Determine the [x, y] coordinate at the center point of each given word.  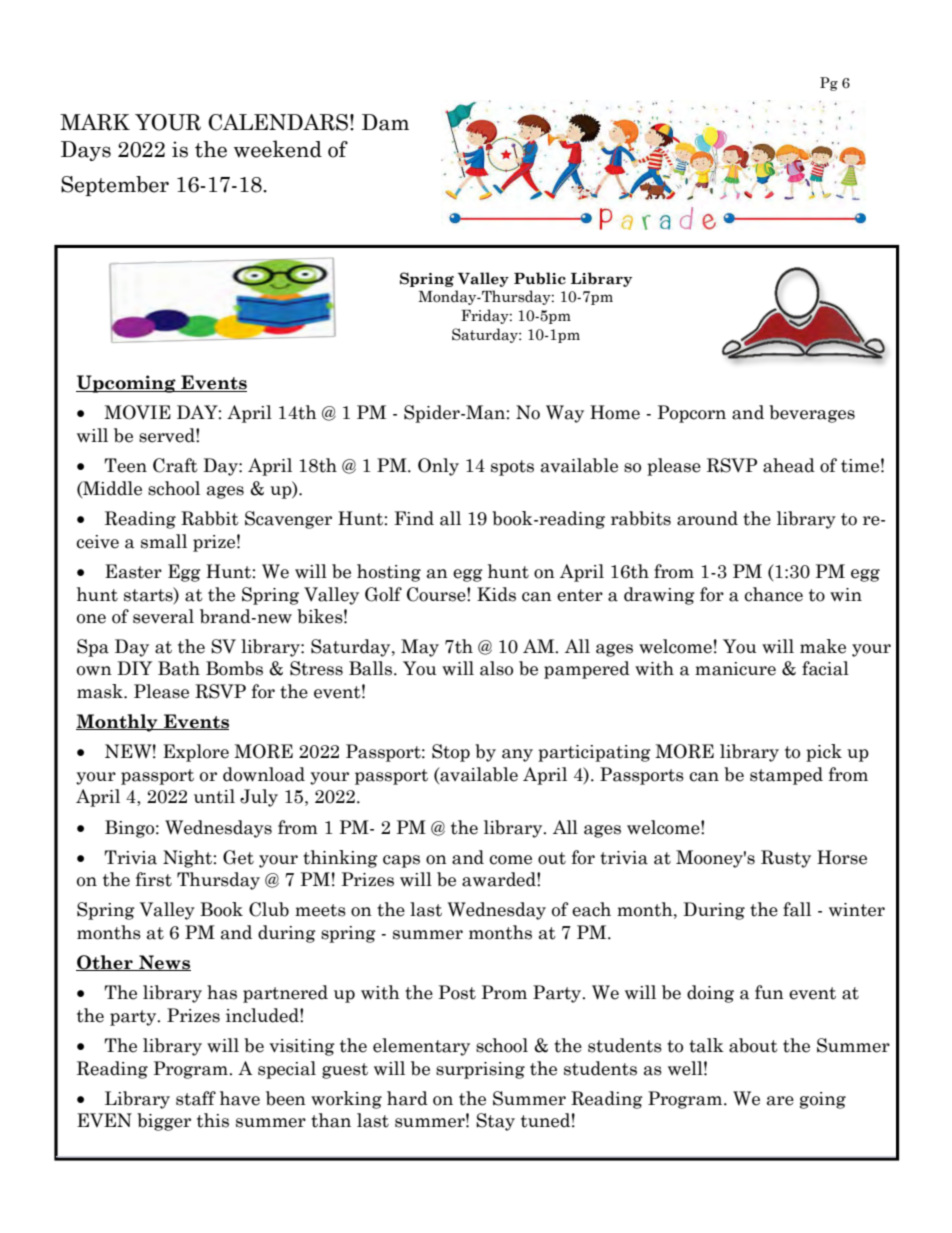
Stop [451, 753]
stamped [786, 776]
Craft [175, 465]
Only [438, 467]
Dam [385, 122]
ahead [789, 465]
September [115, 186]
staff [196, 1098]
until [214, 796]
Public [540, 278]
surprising [480, 1070]
